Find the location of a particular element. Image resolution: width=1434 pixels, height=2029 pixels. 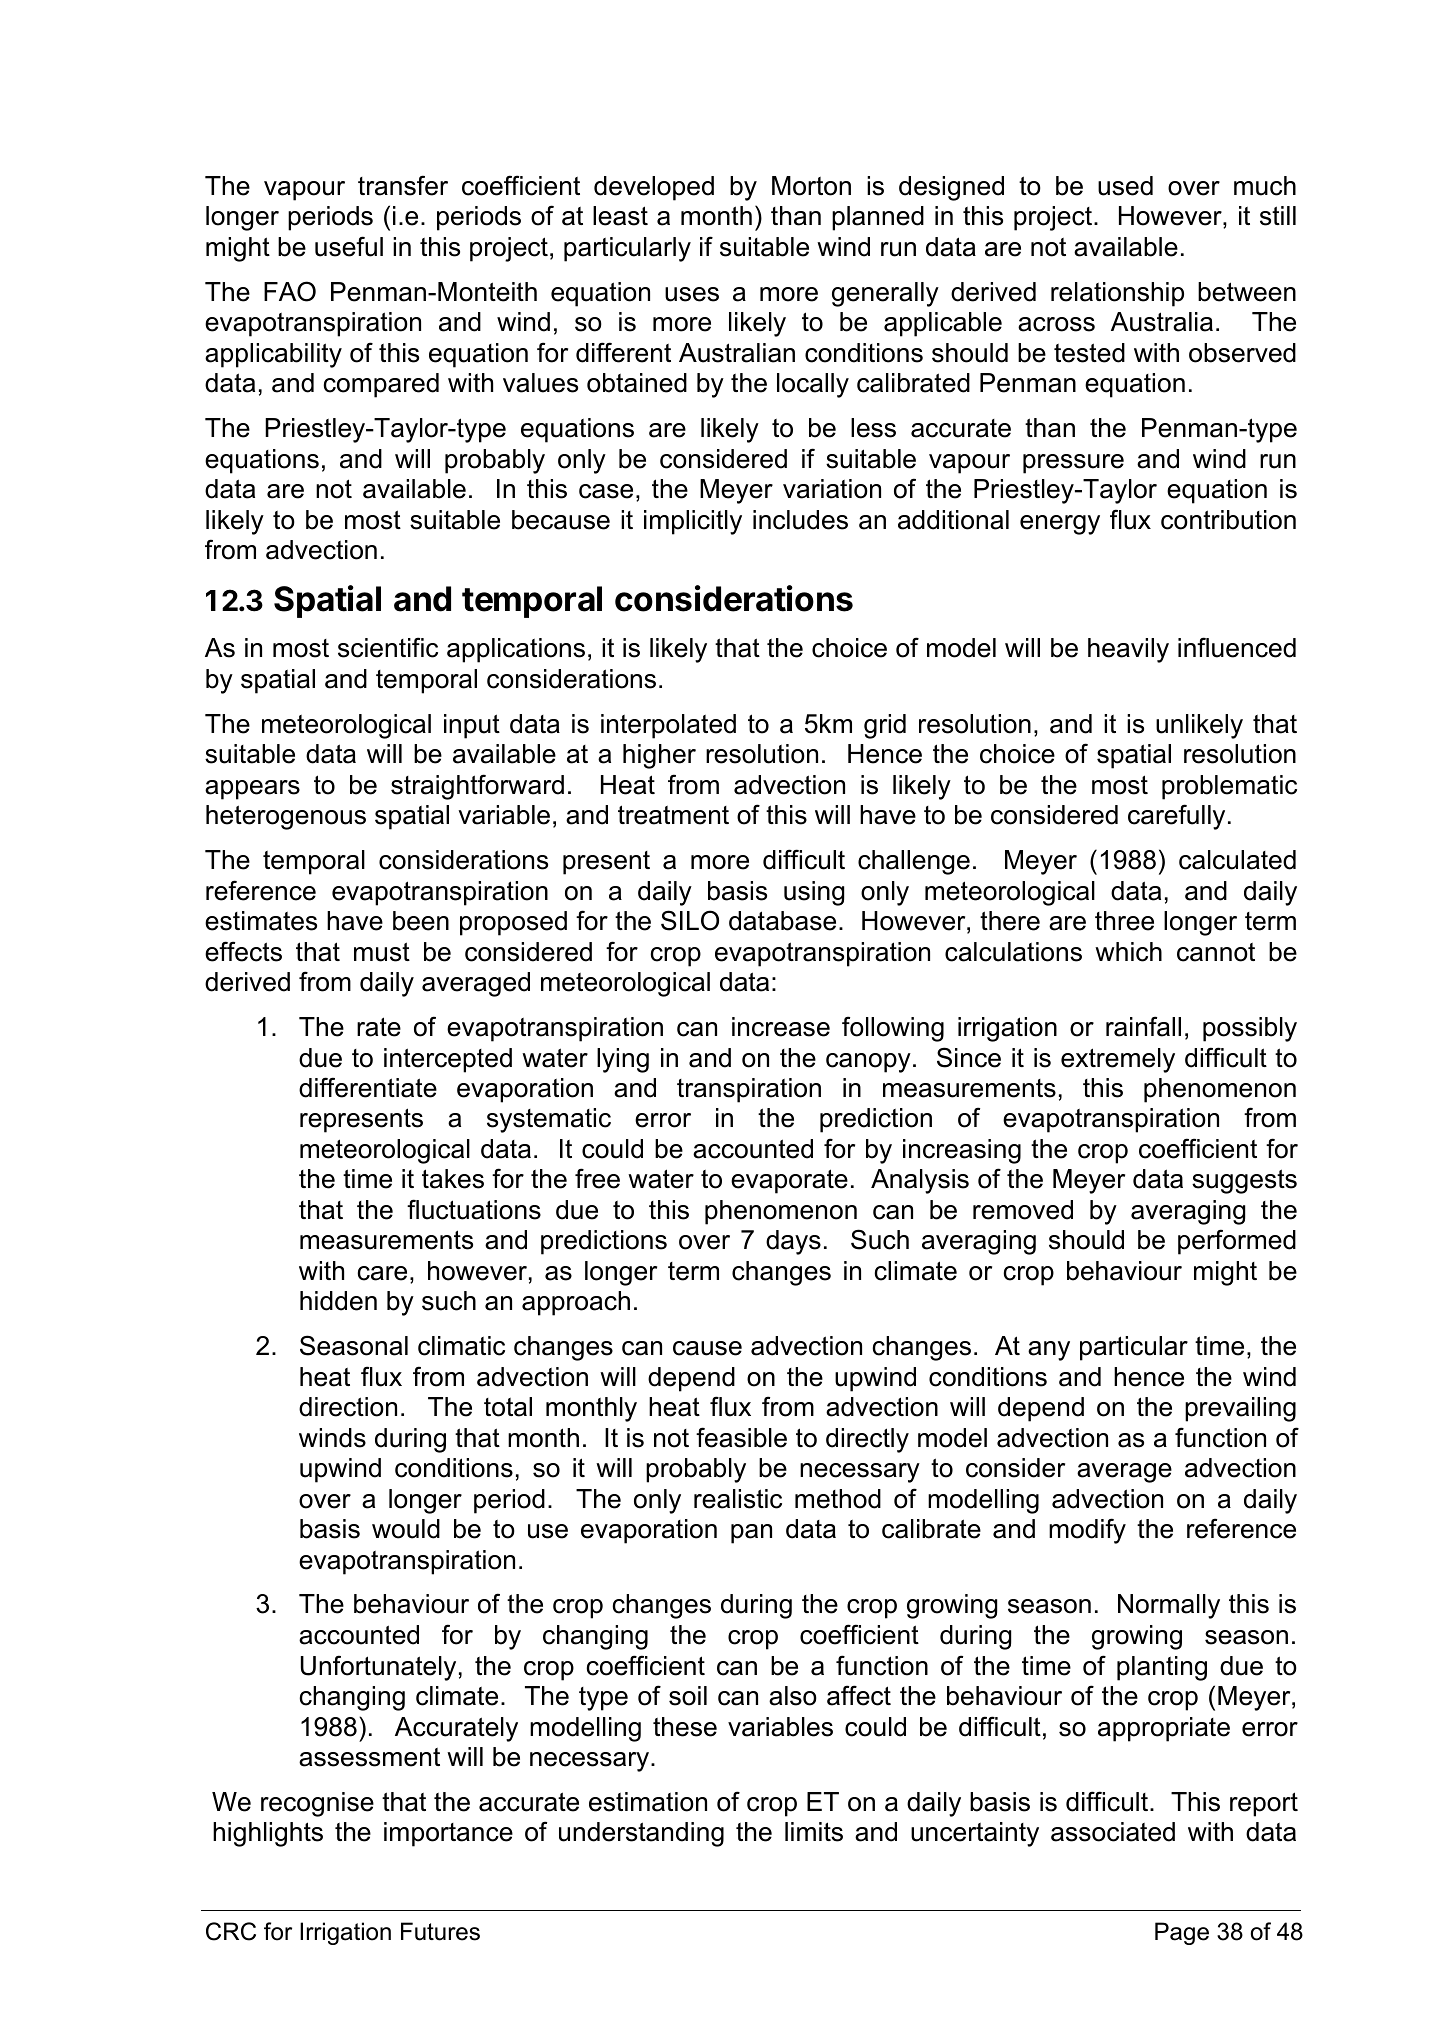

recognise is located at coordinates (317, 1804).
